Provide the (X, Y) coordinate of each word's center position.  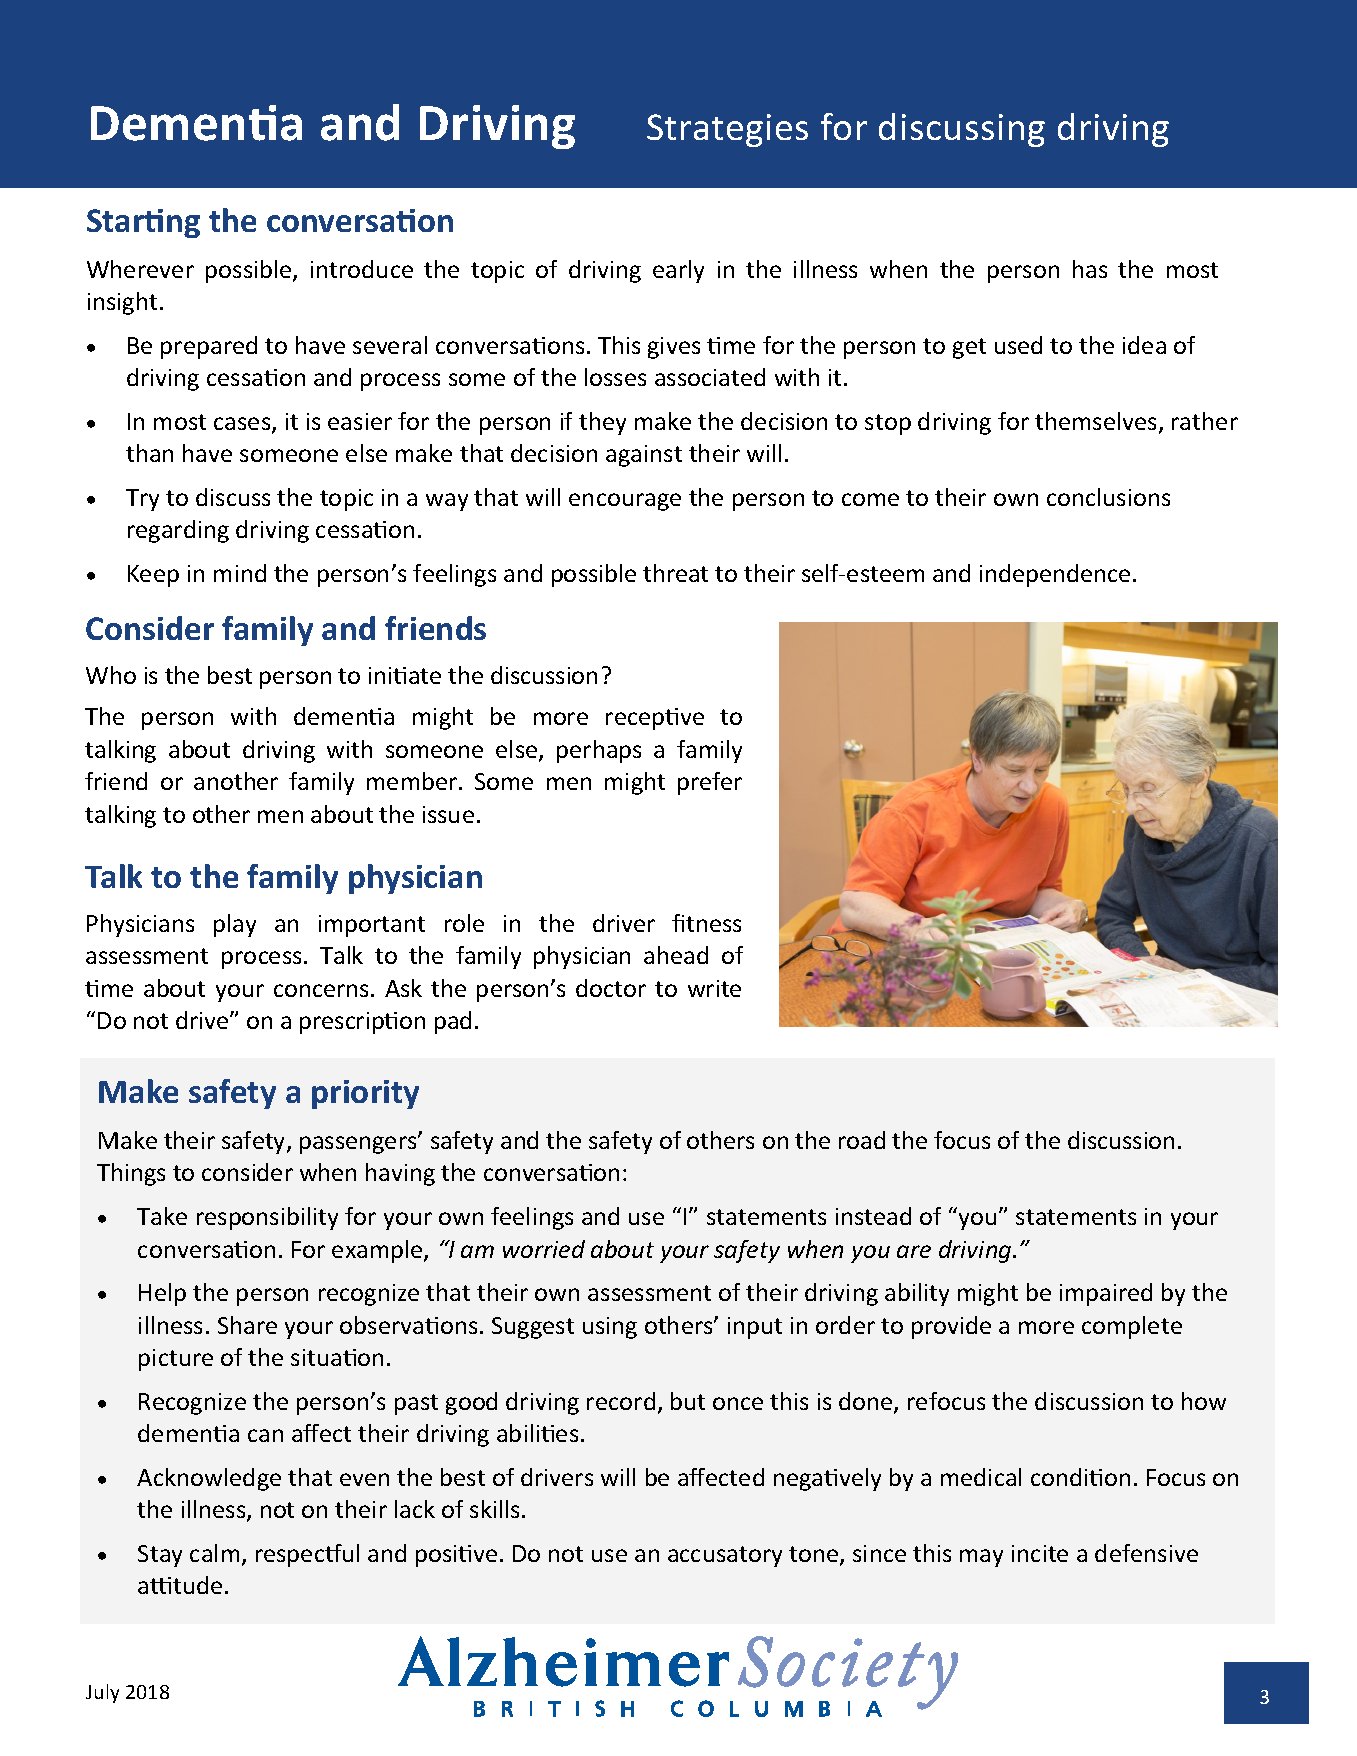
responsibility (267, 1218)
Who (111, 675)
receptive (655, 719)
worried (544, 1249)
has (1090, 269)
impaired (1106, 1294)
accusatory (725, 1556)
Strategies (727, 130)
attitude (180, 1585)
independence (1055, 575)
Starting (143, 223)
